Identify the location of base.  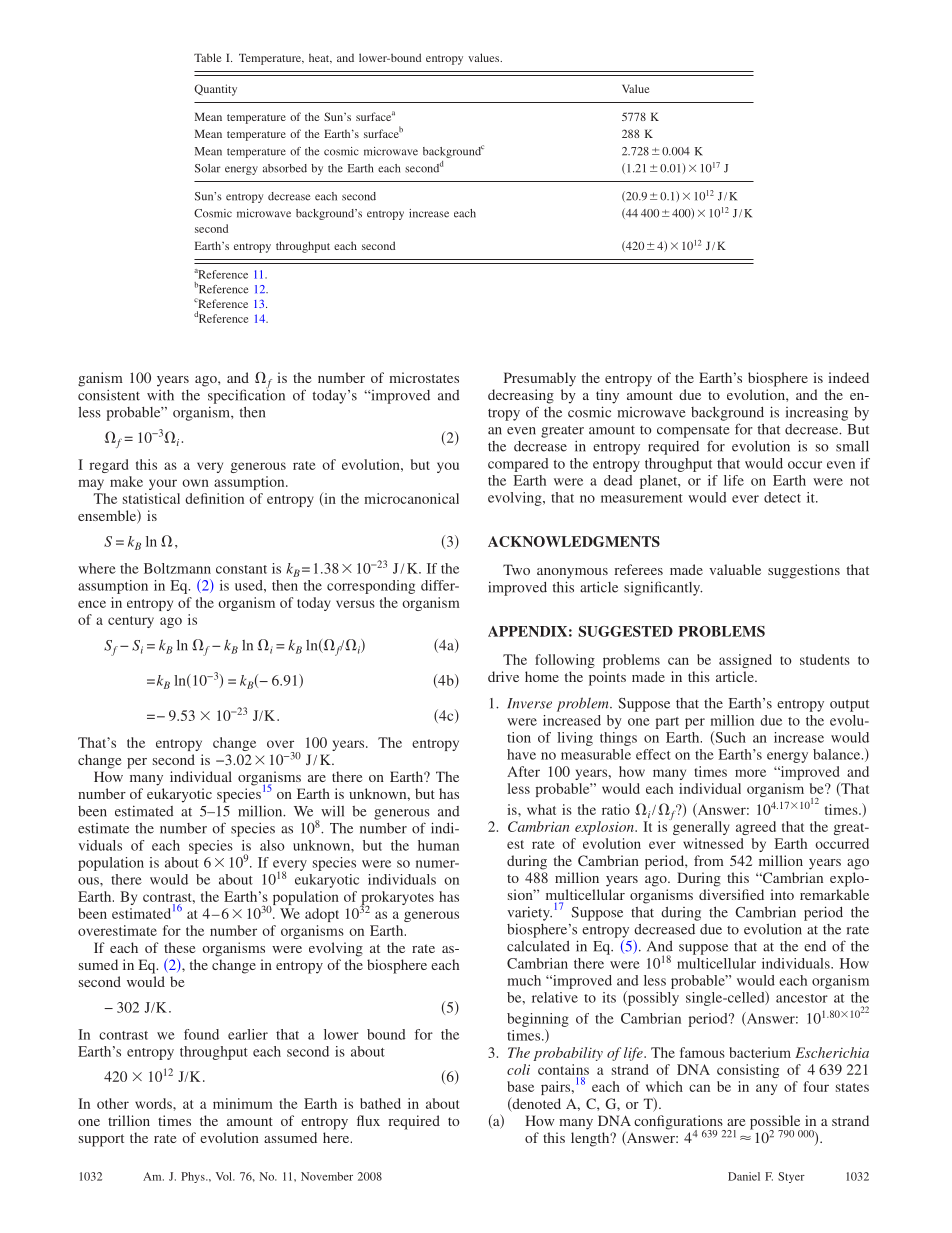
(520, 1086).
